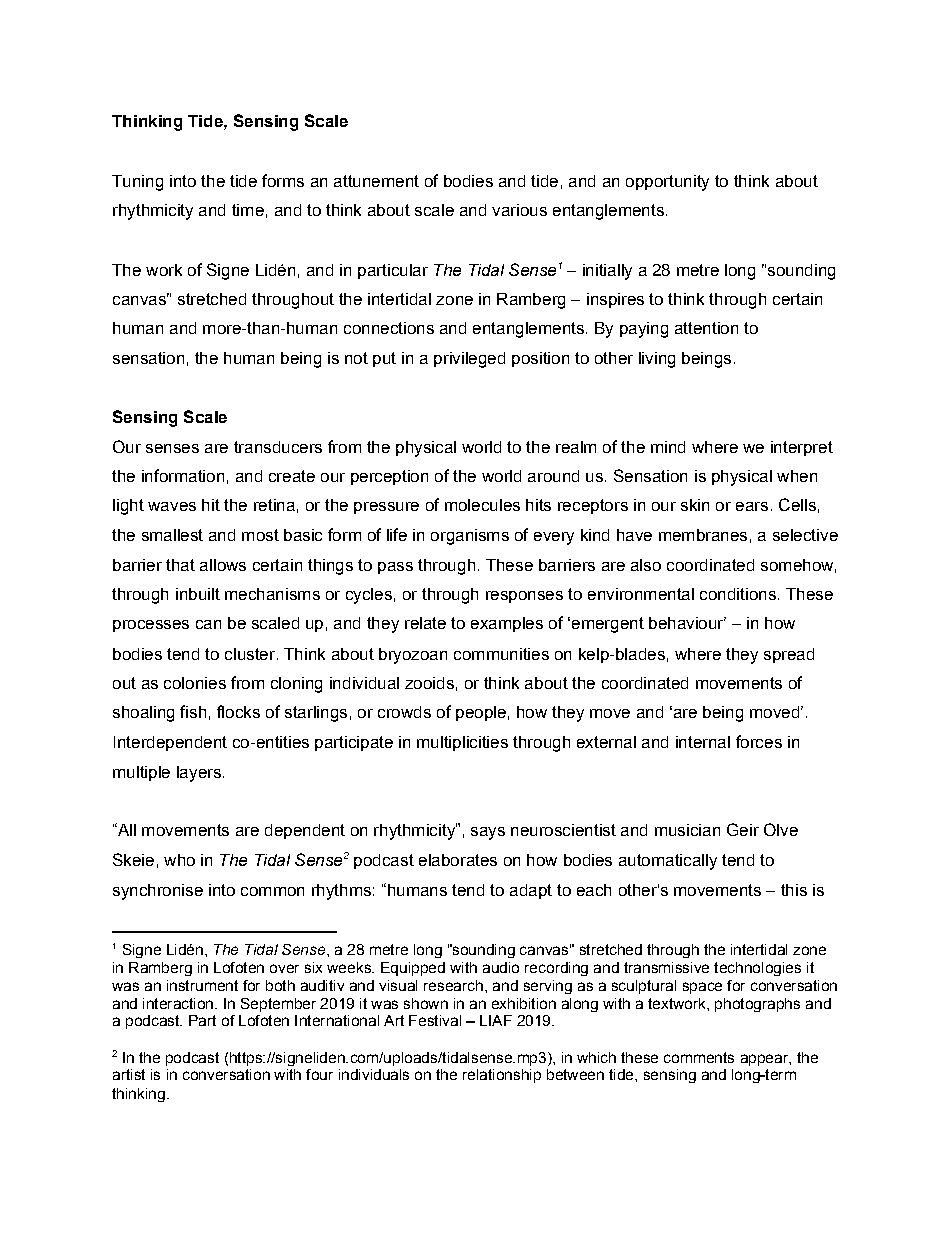 The image size is (952, 1233). Describe the element at coordinates (687, 623) in the screenshot. I see `behaviour` at that location.
